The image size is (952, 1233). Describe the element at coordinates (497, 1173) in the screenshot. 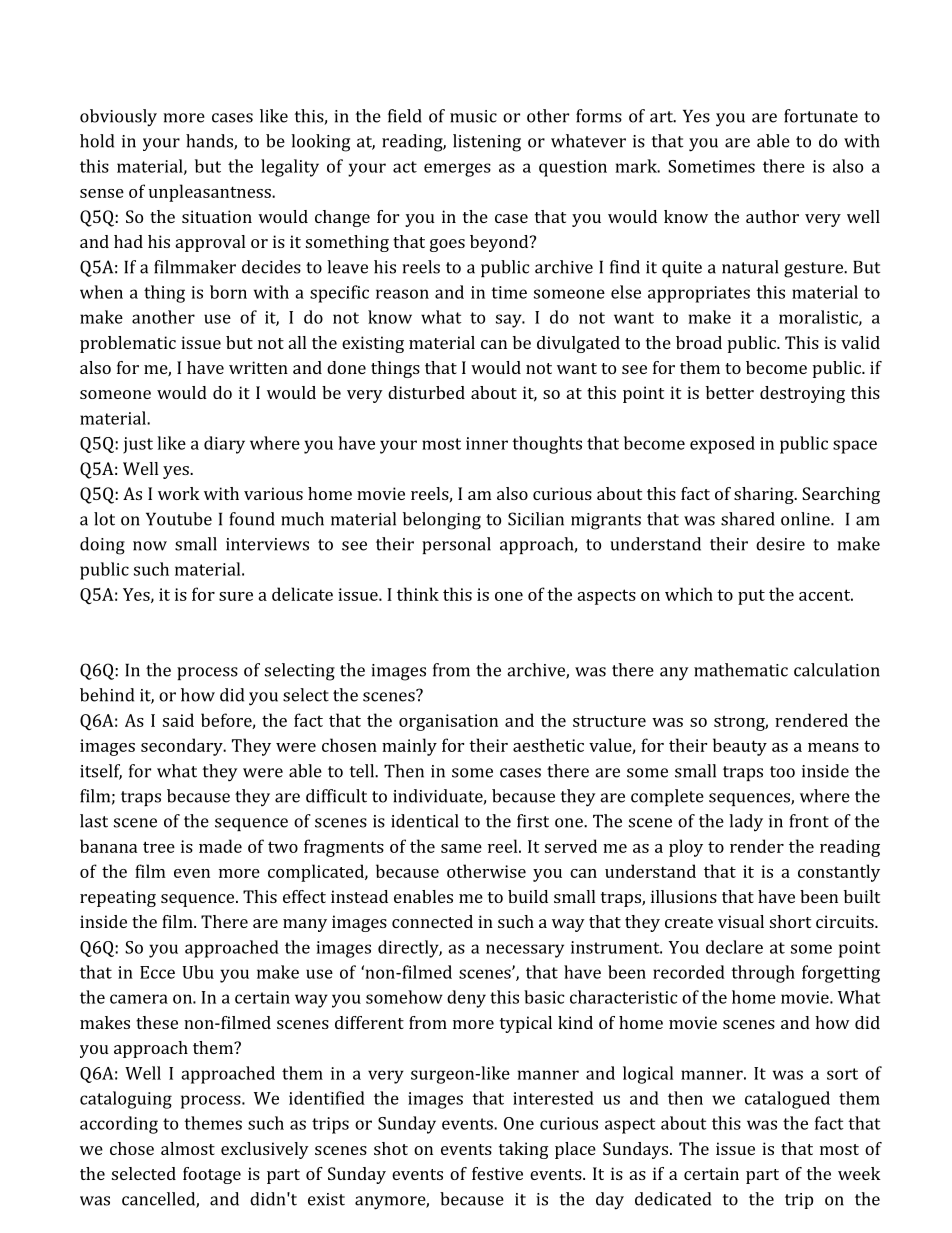

I see `festive` at that location.
